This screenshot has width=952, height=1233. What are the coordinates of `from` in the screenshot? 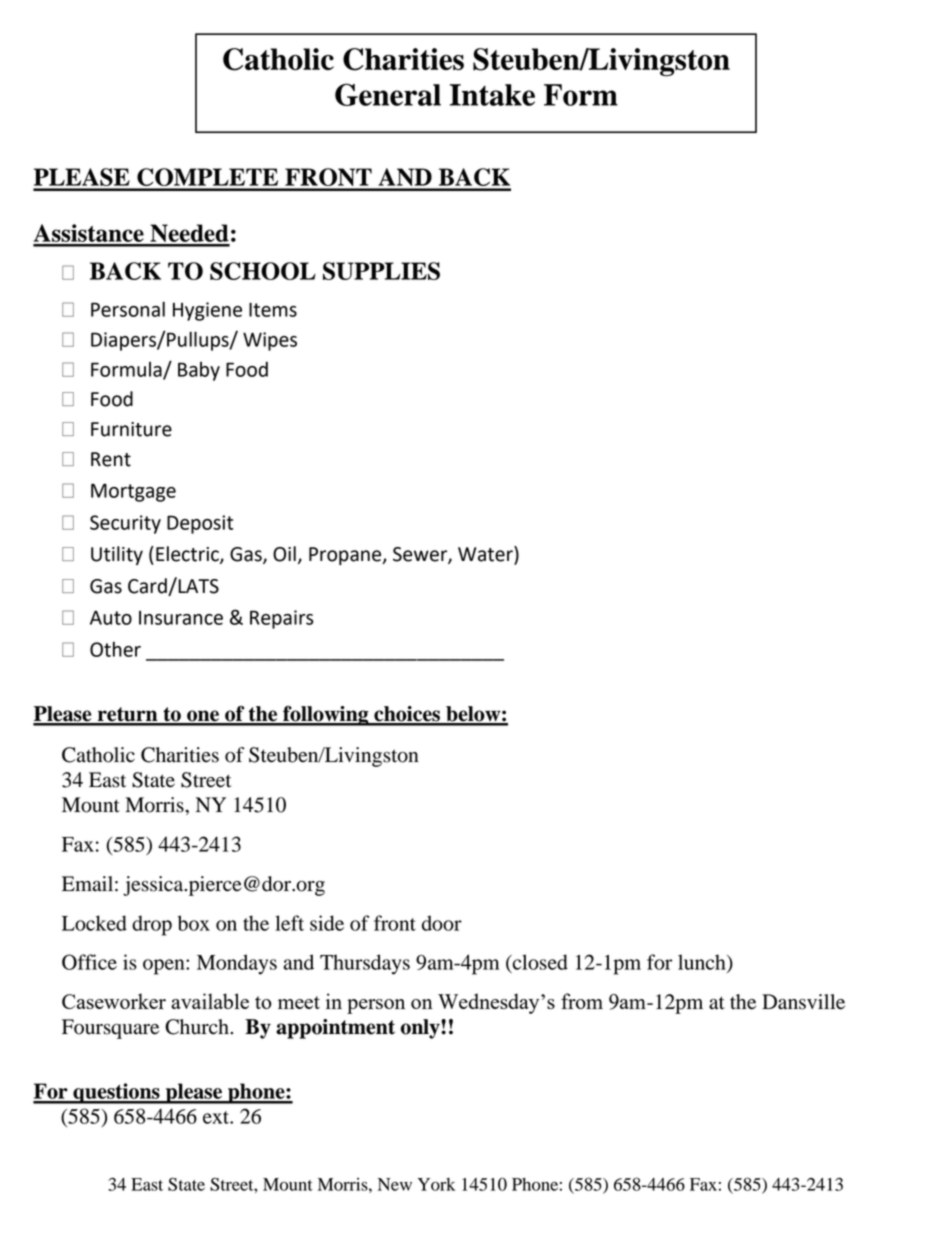 It's located at (582, 1001).
